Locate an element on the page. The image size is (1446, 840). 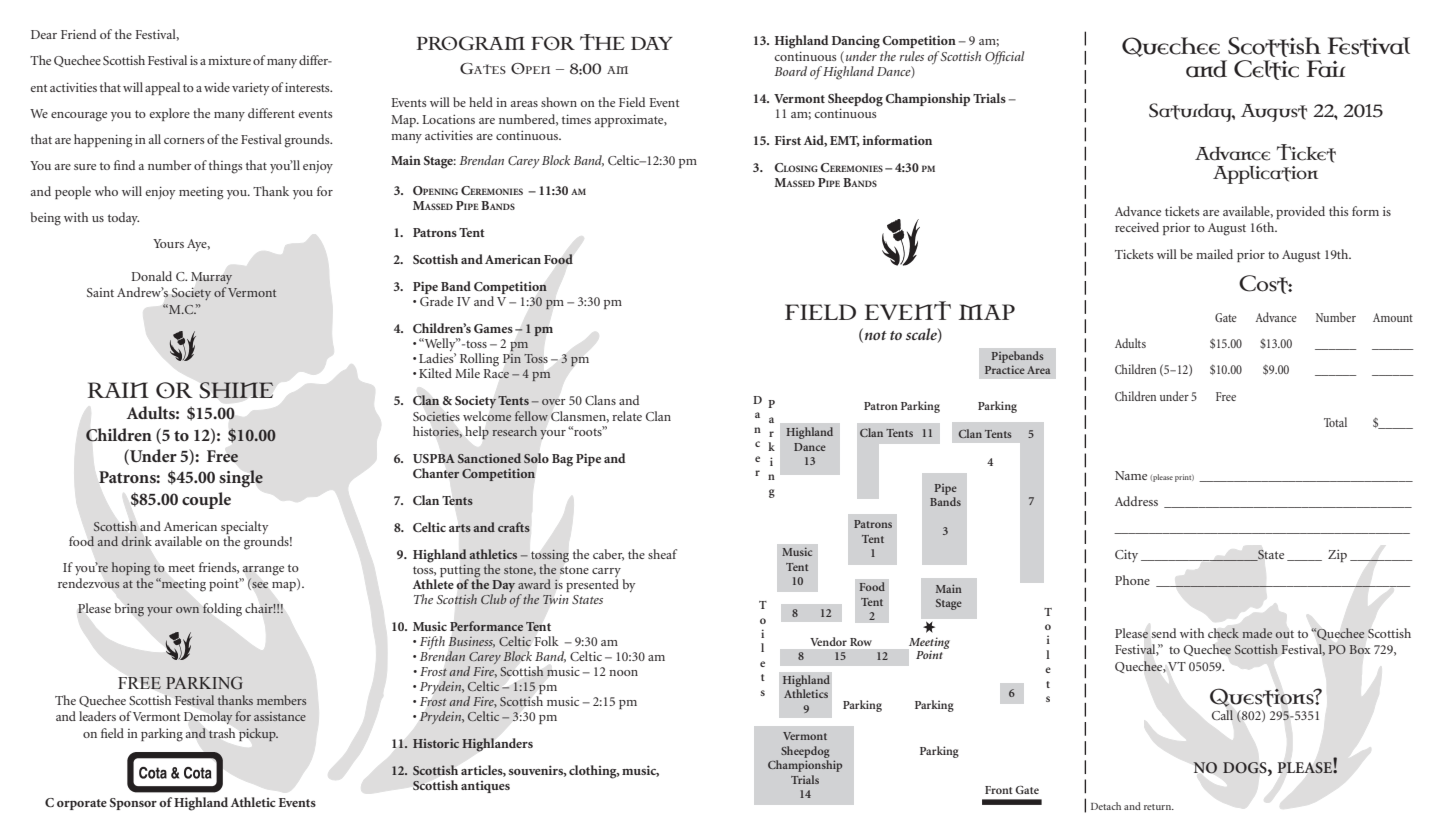
relate is located at coordinates (627, 416).
